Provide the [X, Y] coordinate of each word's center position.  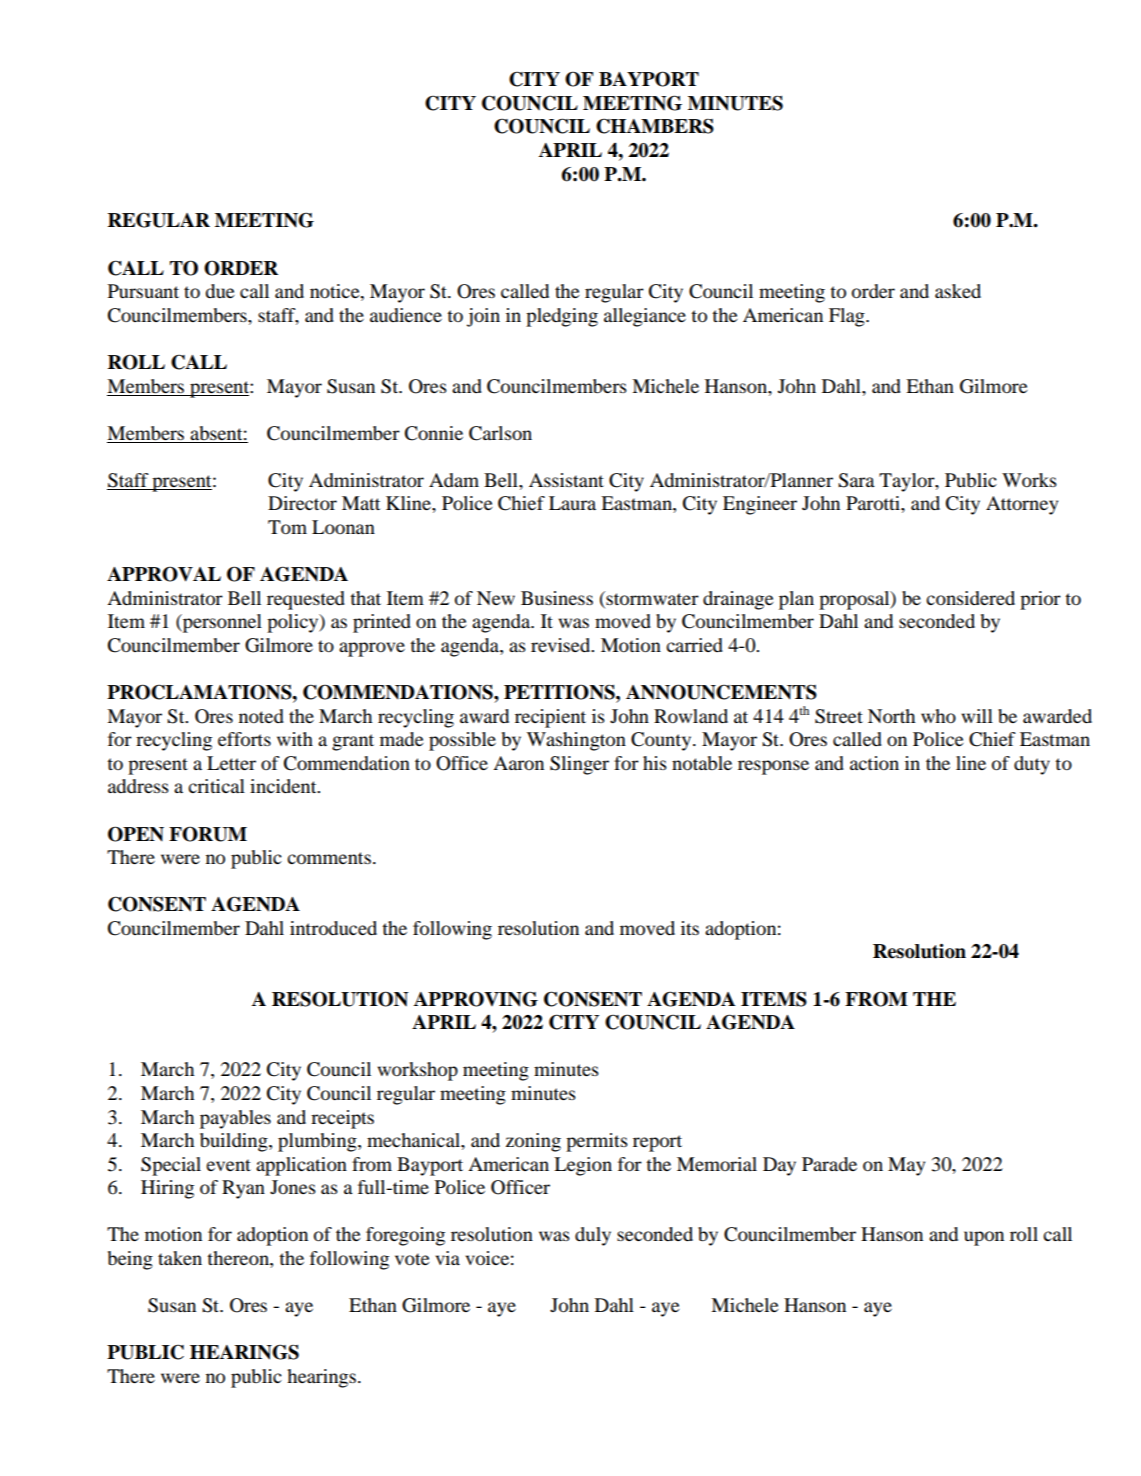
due [219, 291]
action [874, 763]
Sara [856, 480]
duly [593, 1236]
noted [261, 716]
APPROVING [476, 999]
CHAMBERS [655, 126]
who [938, 716]
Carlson [500, 433]
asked [958, 291]
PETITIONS [560, 692]
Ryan [243, 1189]
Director [302, 503]
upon [984, 1238]
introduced [333, 928]
